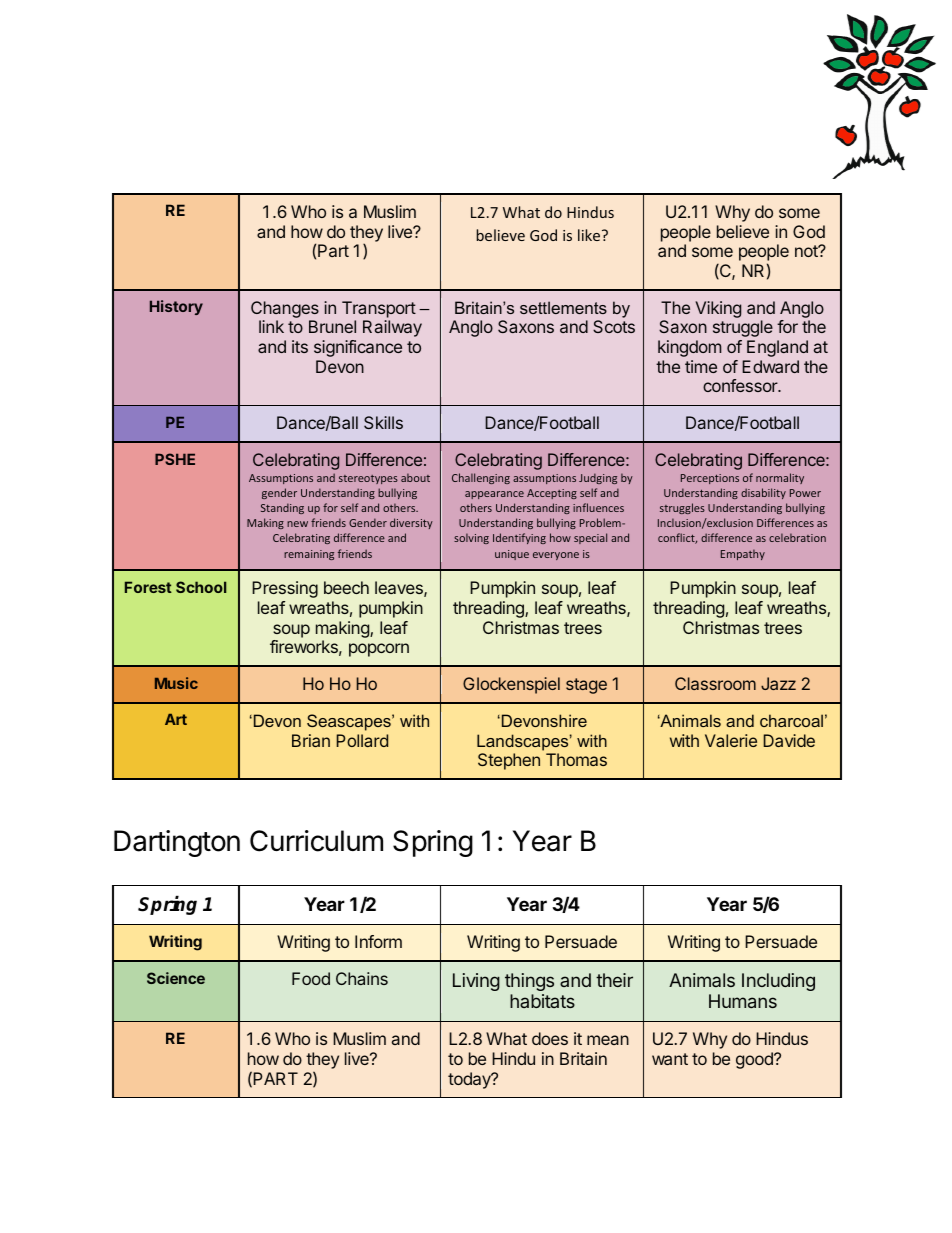  I want to click on settlements, so click(563, 307).
